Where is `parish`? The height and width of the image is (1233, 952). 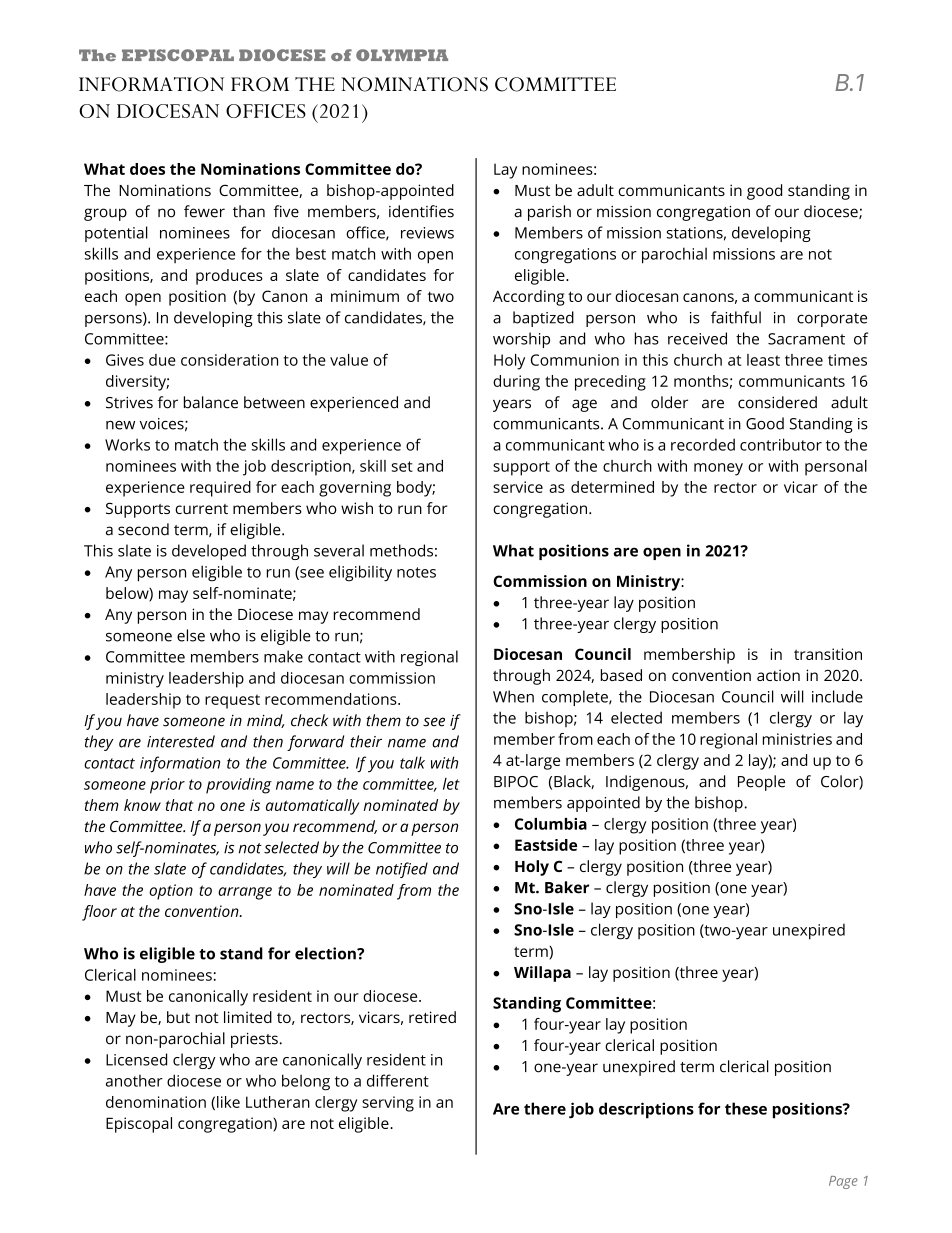
parish is located at coordinates (549, 213).
